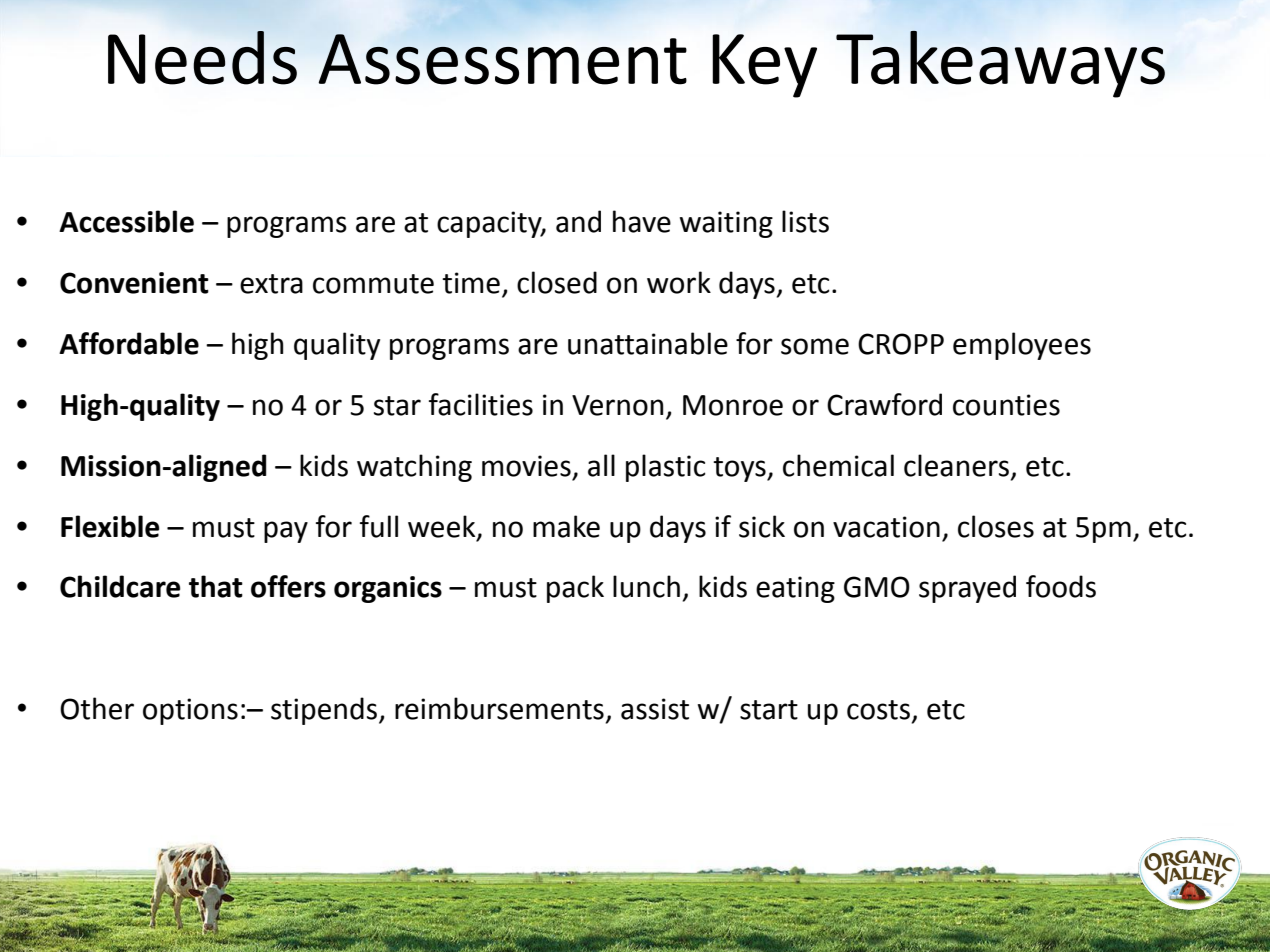 The width and height of the document is (1270, 952). I want to click on Takeaways, so click(1000, 64).
